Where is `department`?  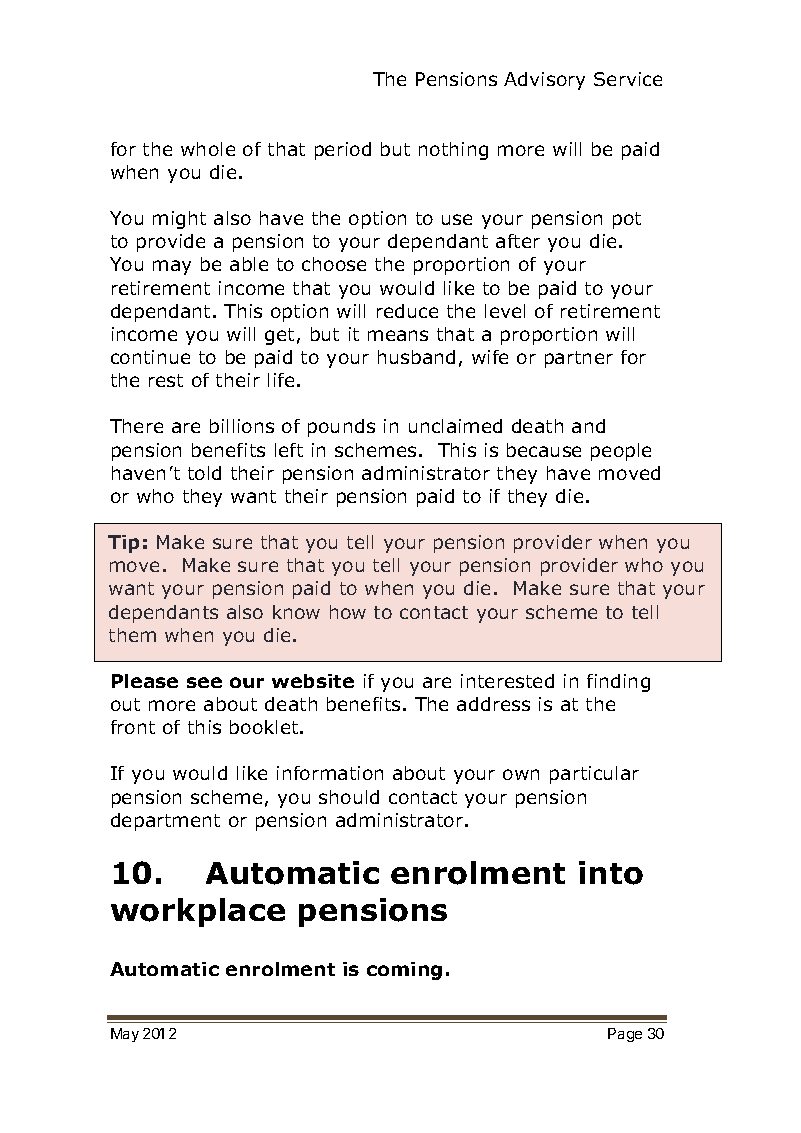
department is located at coordinates (165, 822).
